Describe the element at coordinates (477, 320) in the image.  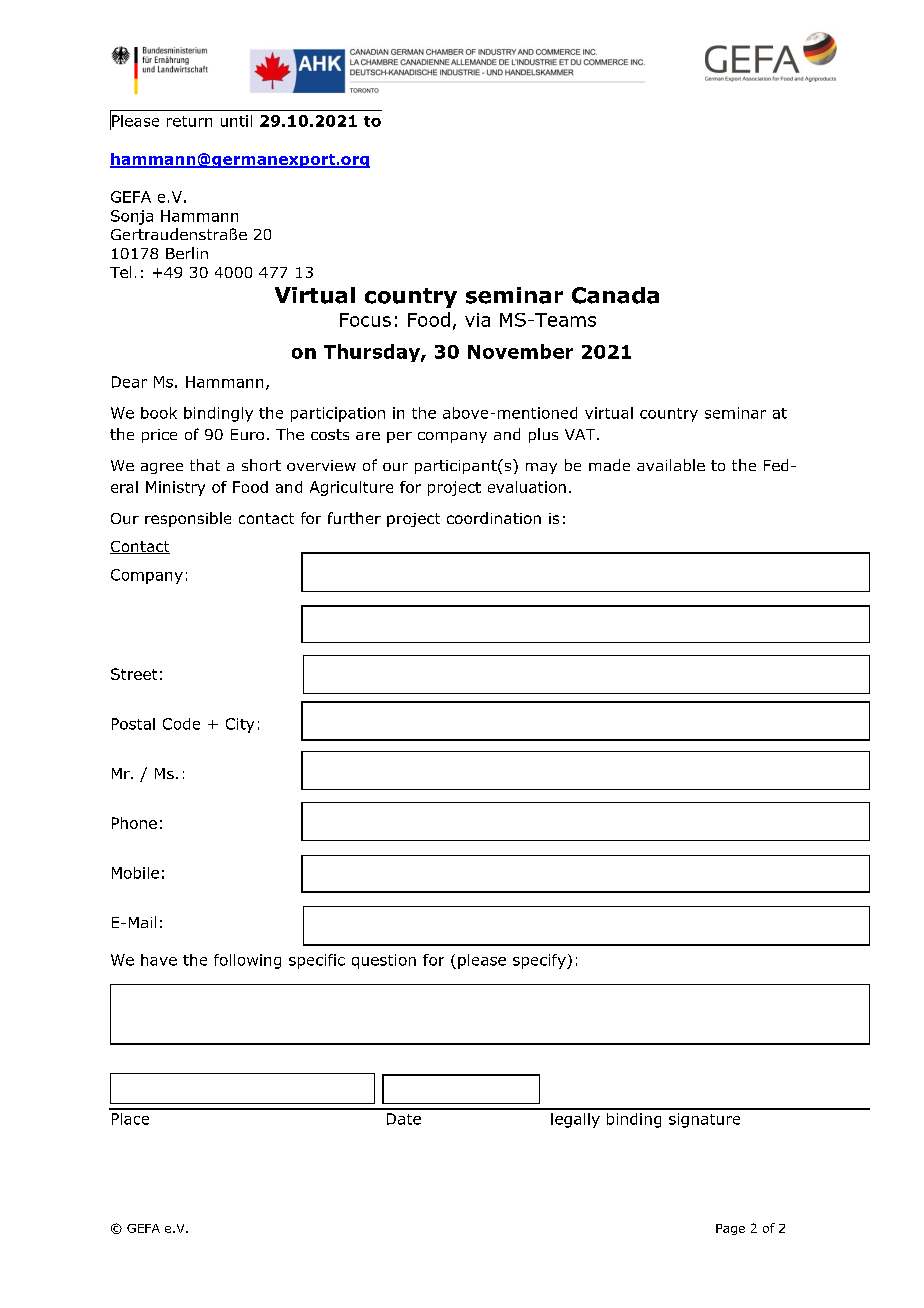
I see `via` at that location.
